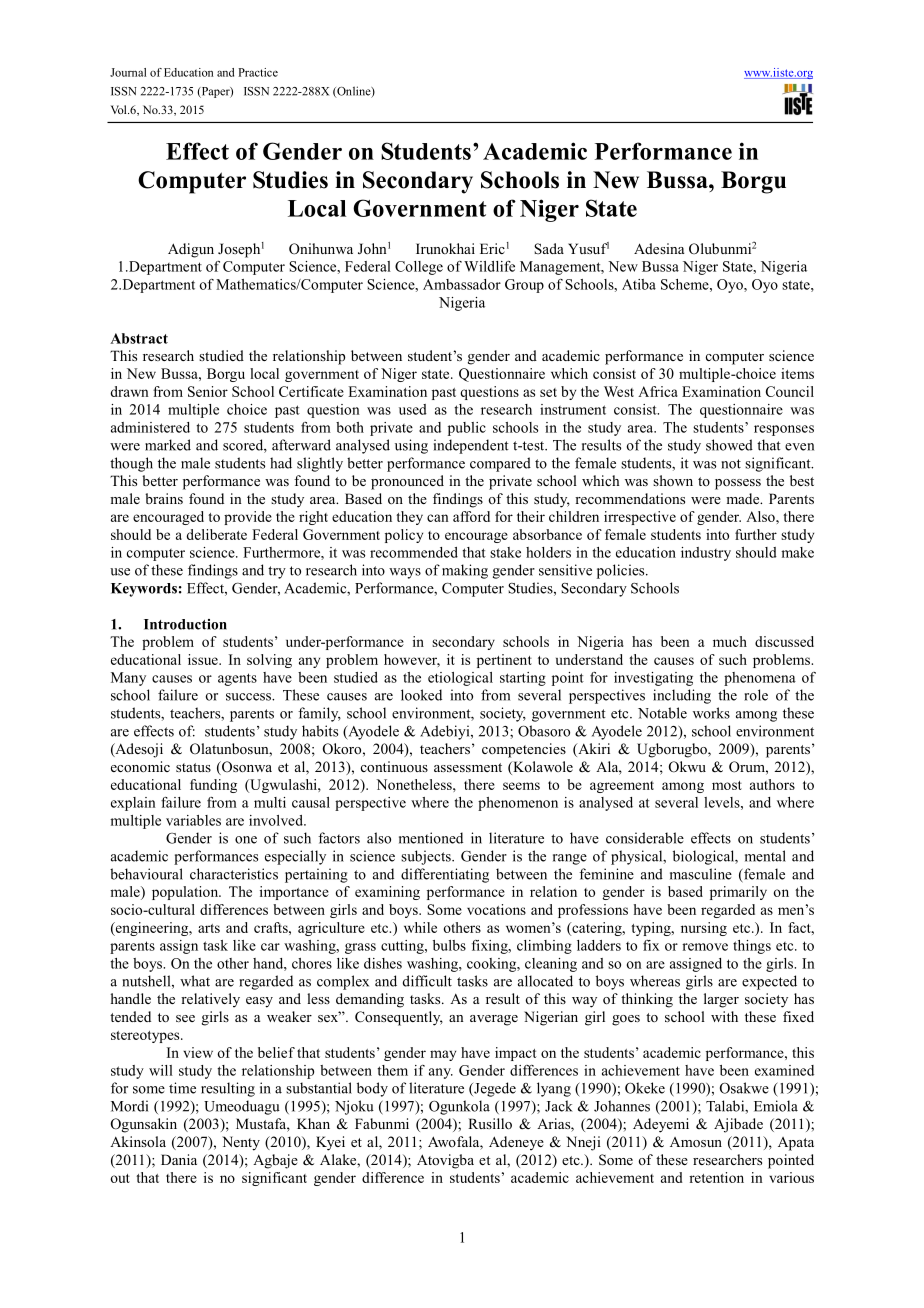  Describe the element at coordinates (549, 249) in the page. I see `Sada` at that location.
